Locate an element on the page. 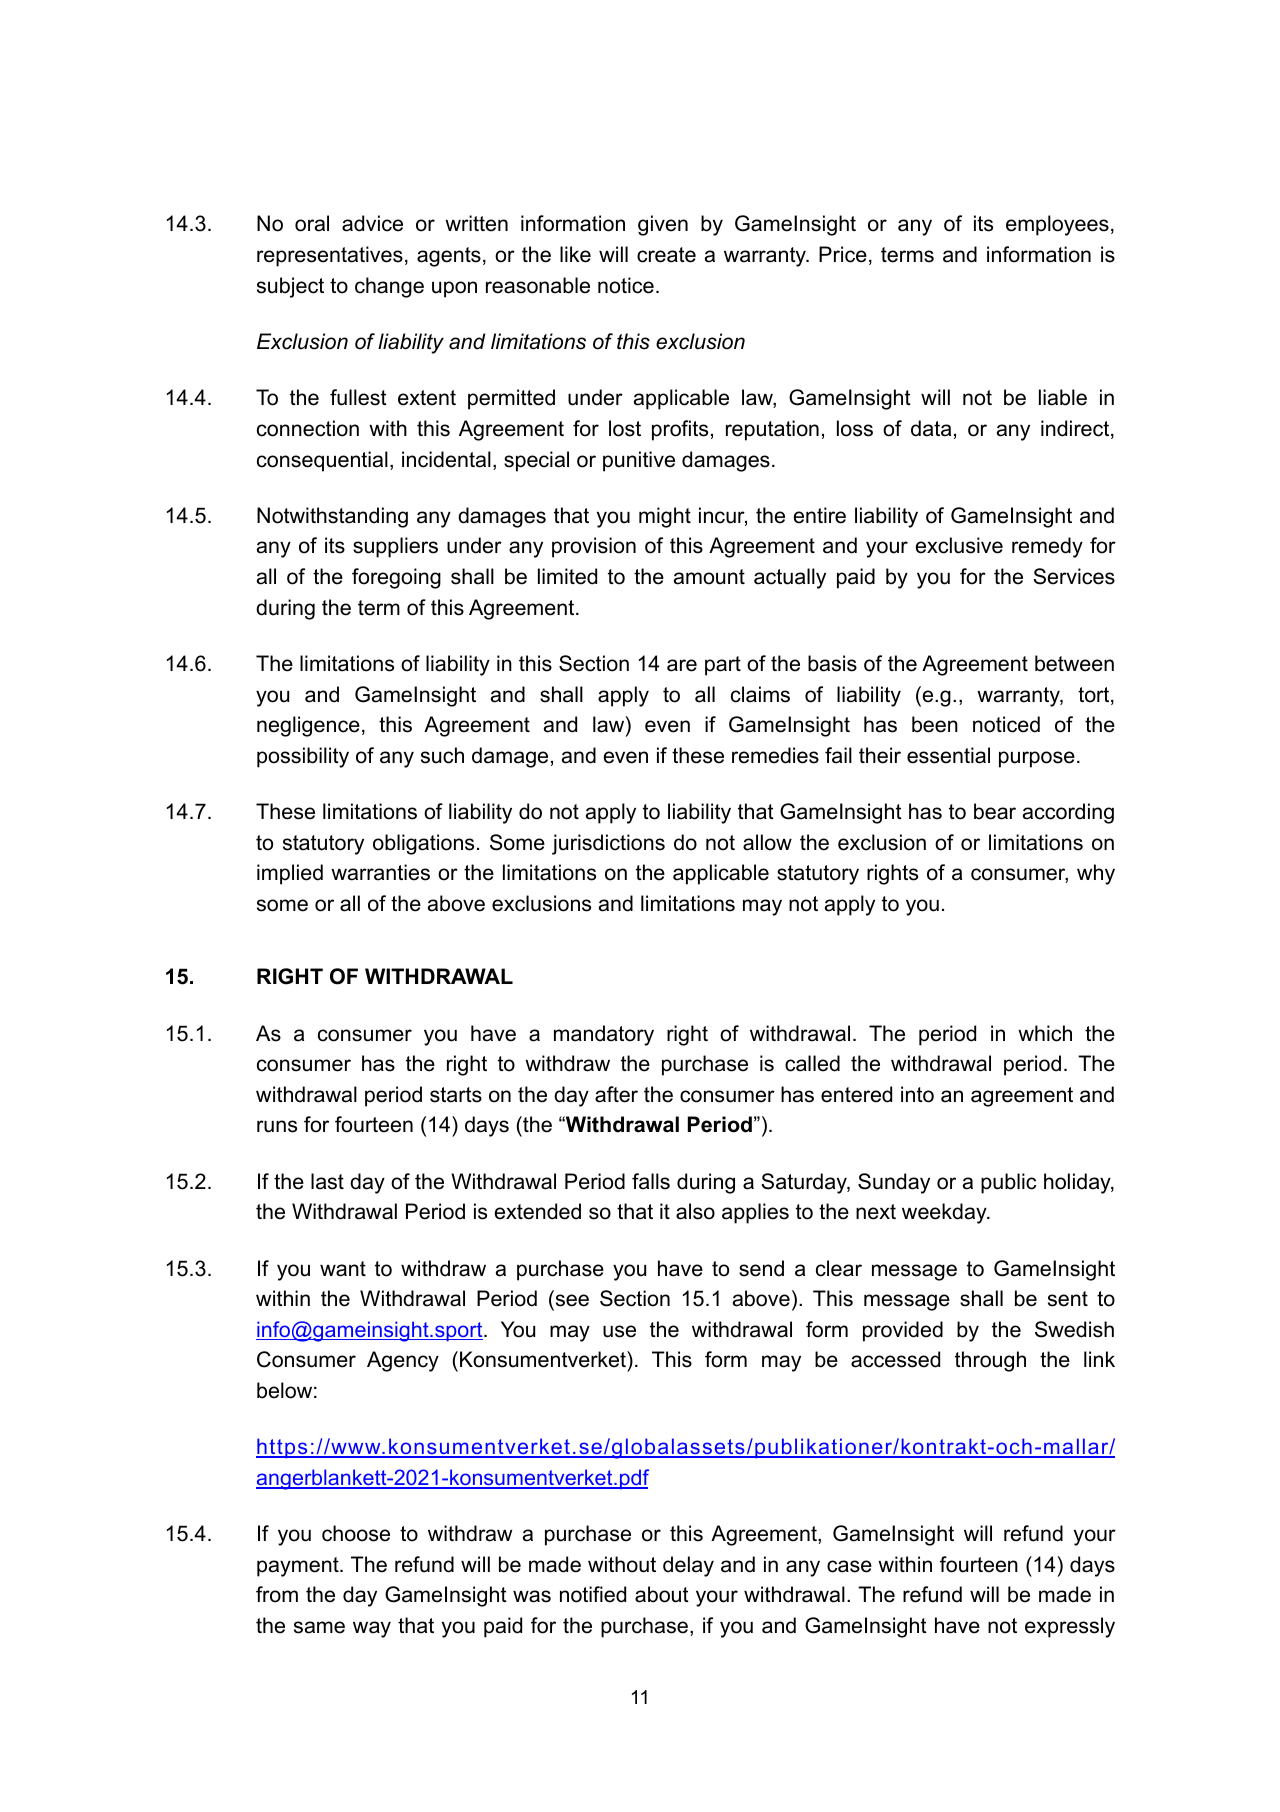  public is located at coordinates (1008, 1183).
